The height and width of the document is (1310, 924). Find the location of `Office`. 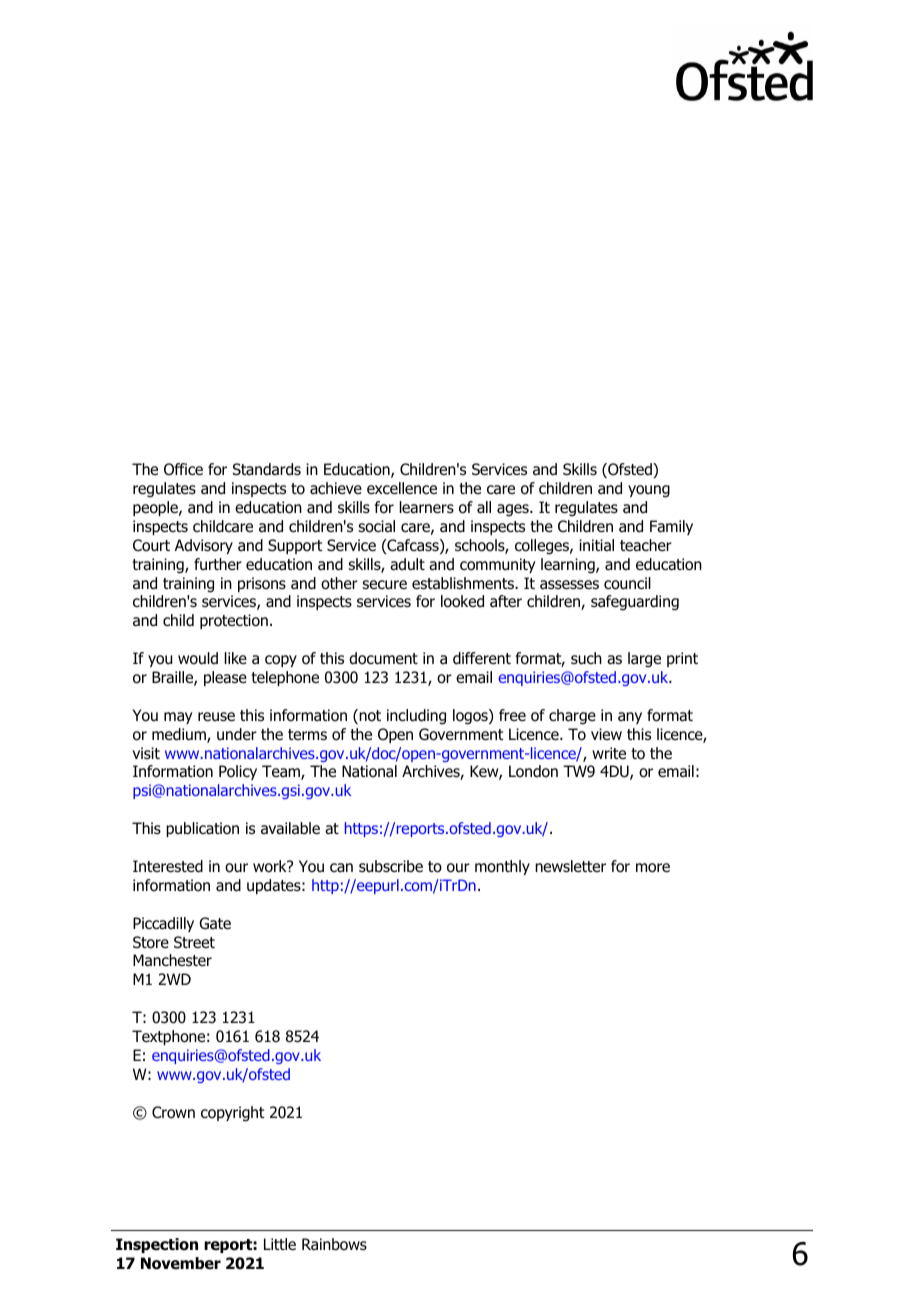

Office is located at coordinates (183, 469).
